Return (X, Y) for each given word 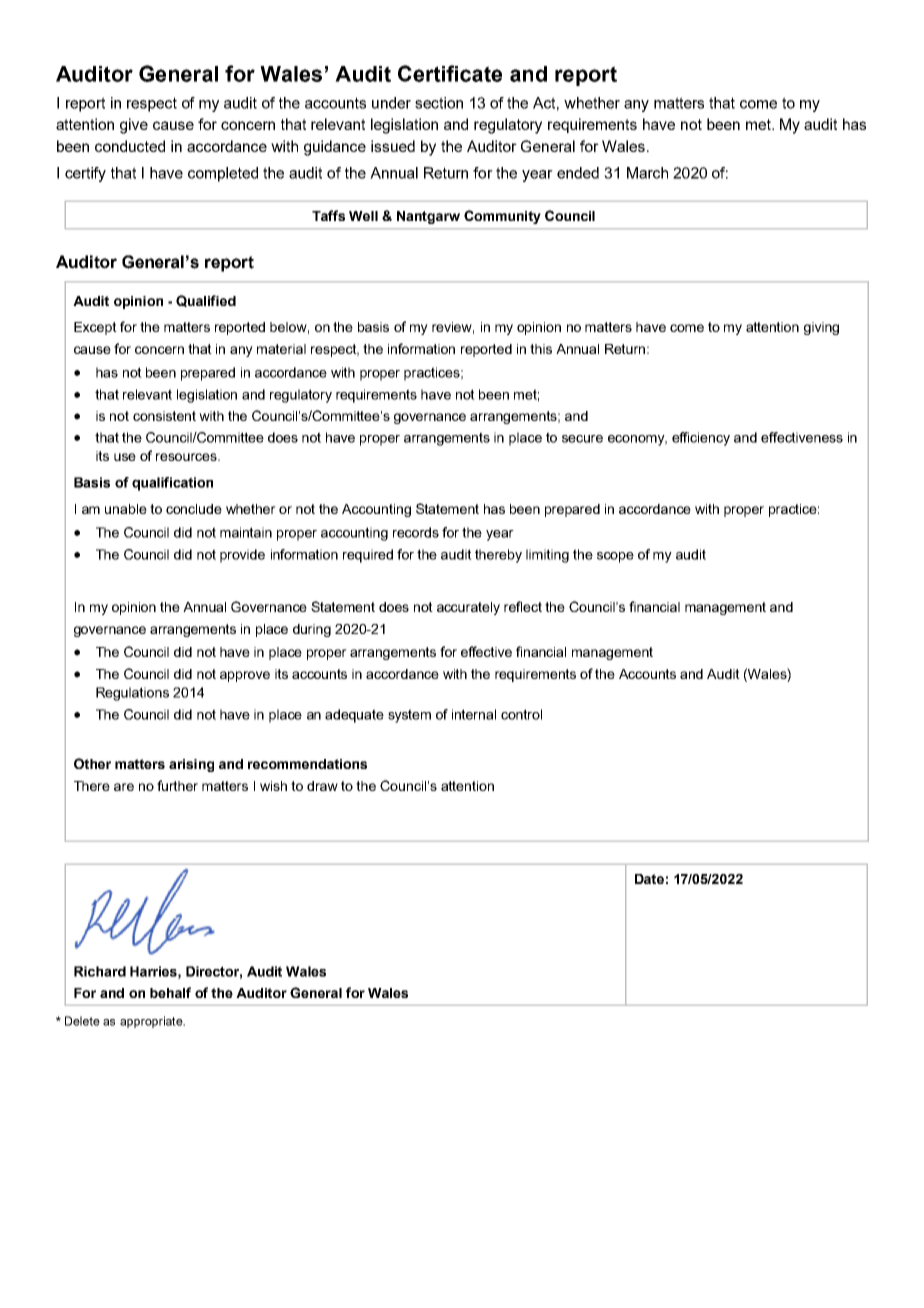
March (647, 173)
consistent (164, 416)
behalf (170, 992)
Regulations (132, 694)
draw (322, 786)
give (134, 126)
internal (474, 714)
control (521, 714)
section (439, 103)
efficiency (701, 439)
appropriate (152, 1022)
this (541, 349)
